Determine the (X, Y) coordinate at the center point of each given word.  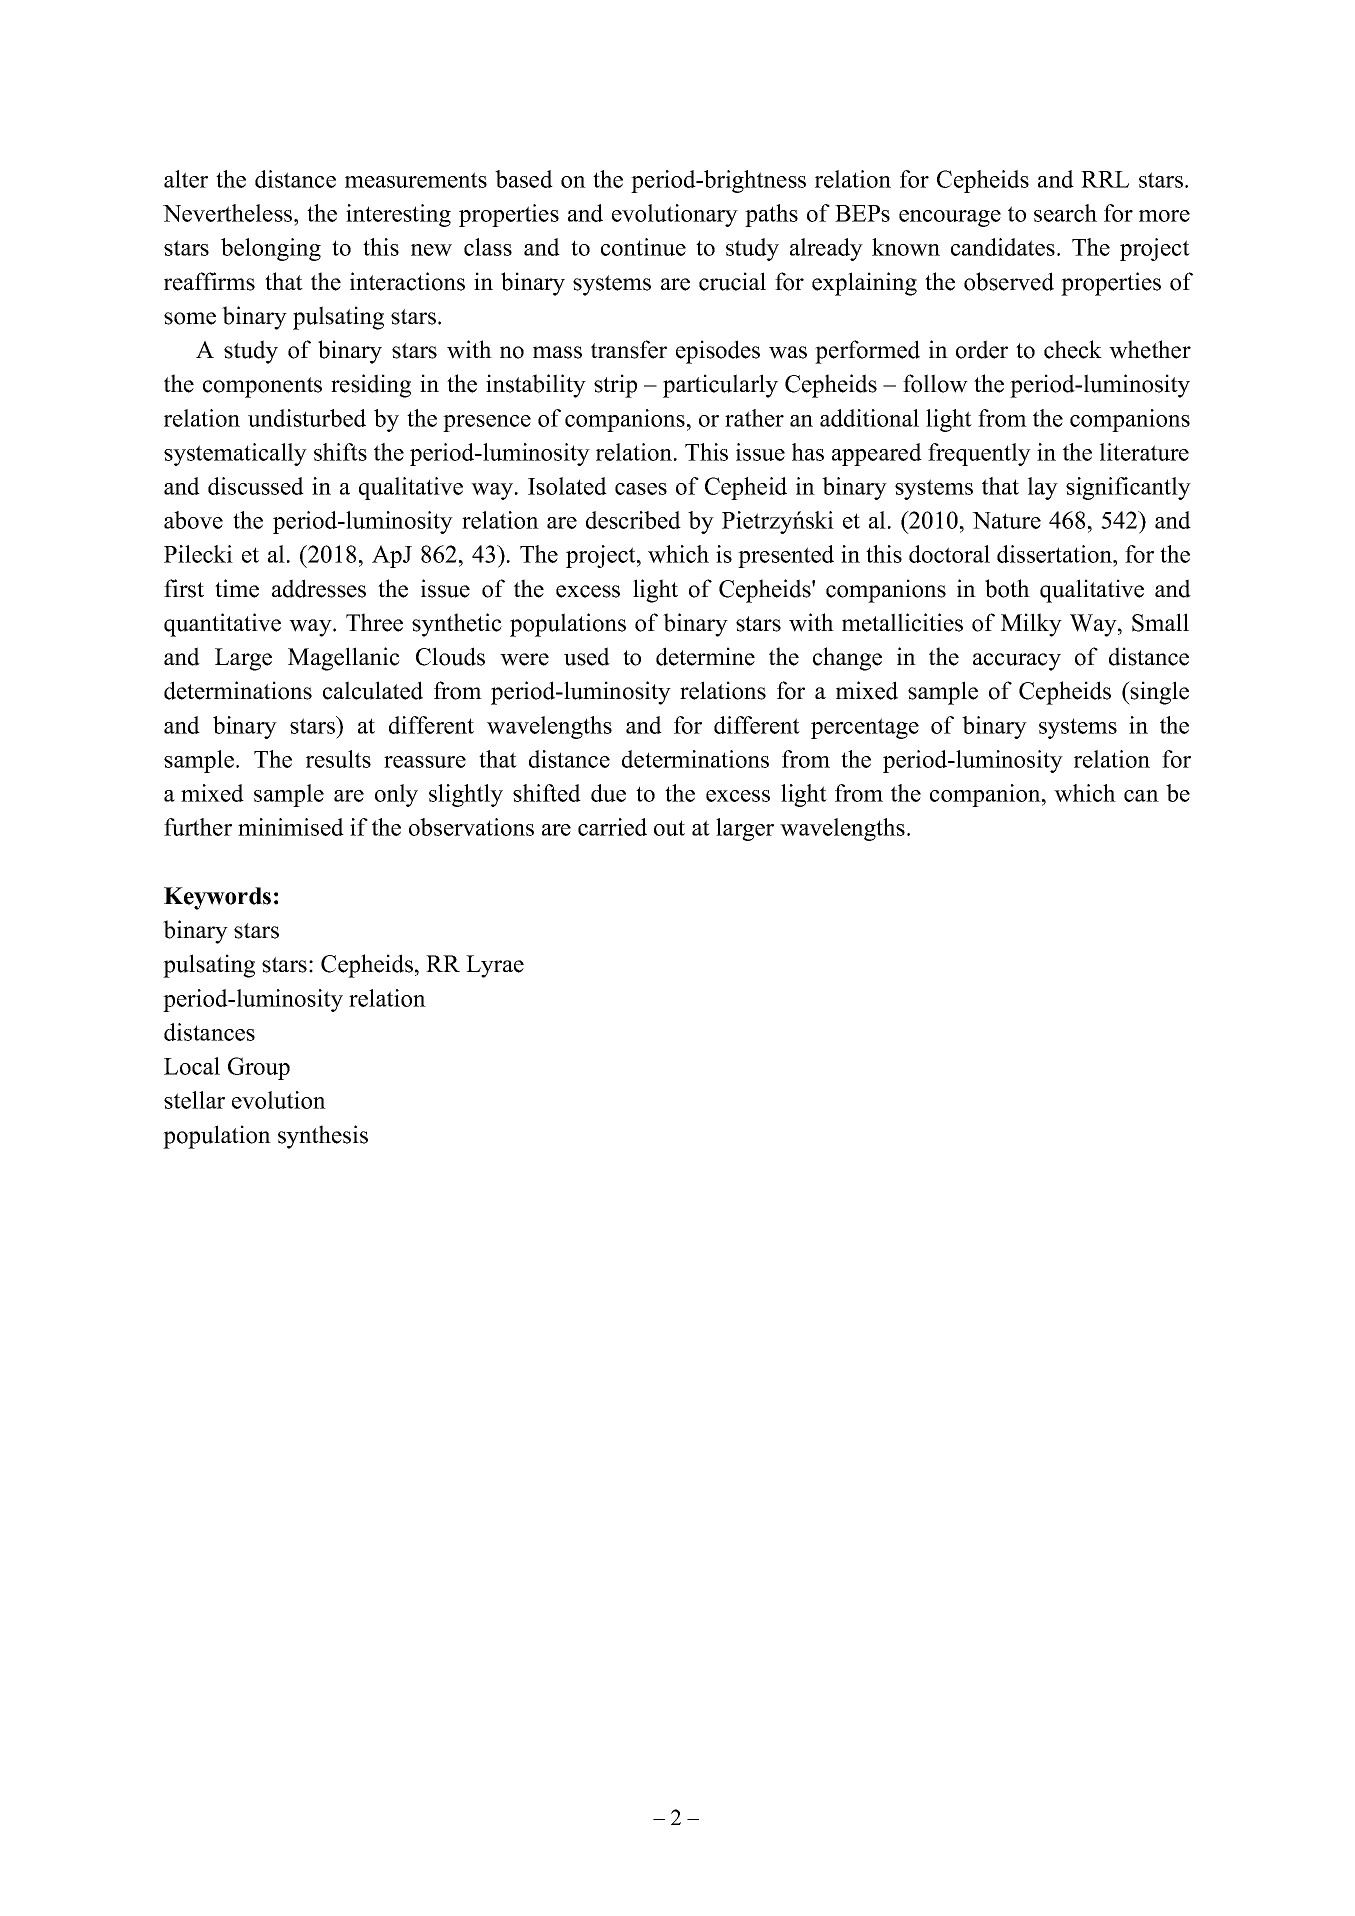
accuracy (1017, 662)
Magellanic (344, 659)
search (1065, 213)
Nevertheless (229, 213)
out (669, 828)
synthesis (323, 1137)
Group (259, 1068)
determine (705, 656)
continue (643, 247)
